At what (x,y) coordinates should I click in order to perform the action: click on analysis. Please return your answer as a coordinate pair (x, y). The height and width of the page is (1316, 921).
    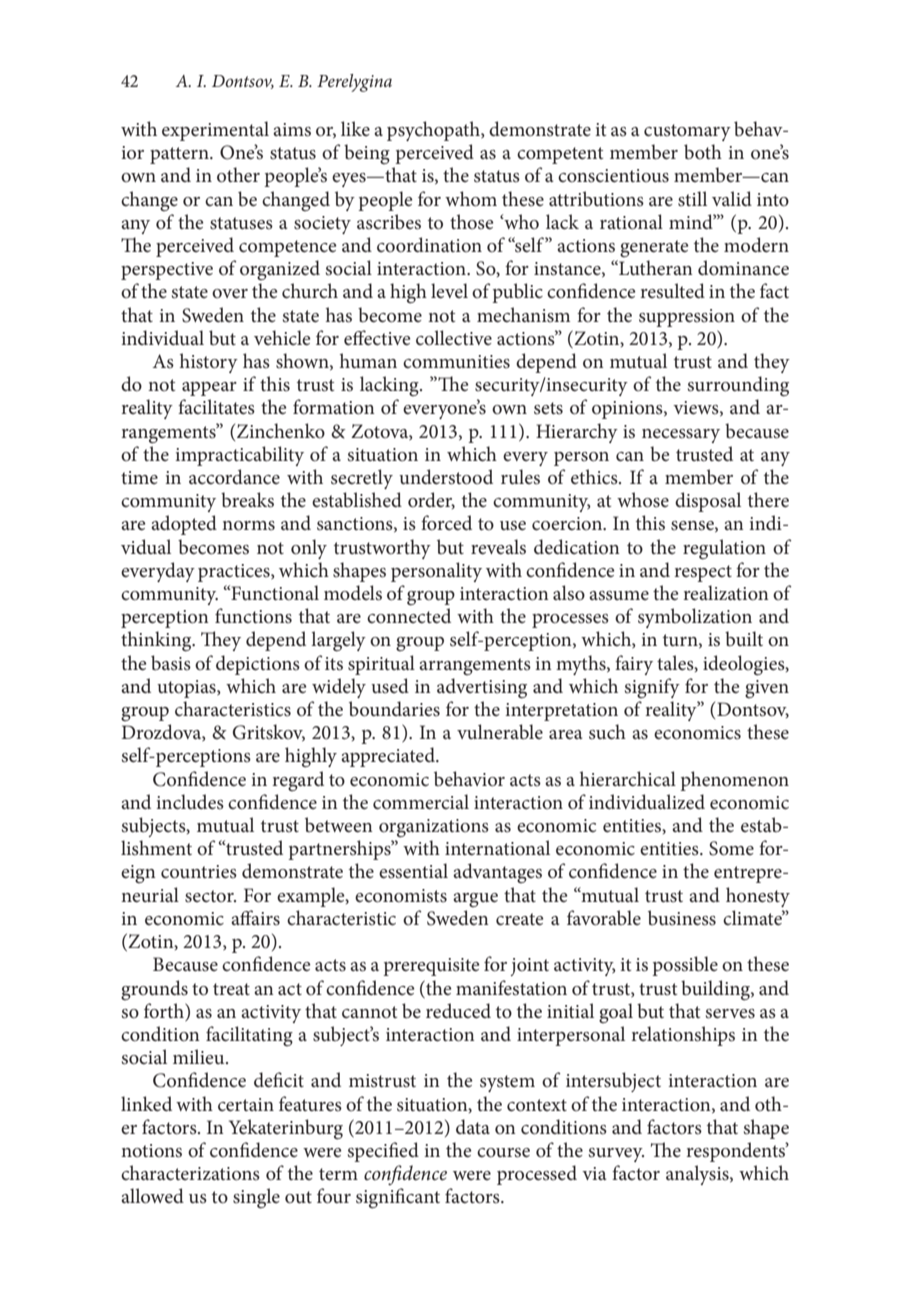
    Looking at the image, I should click on (698, 1175).
